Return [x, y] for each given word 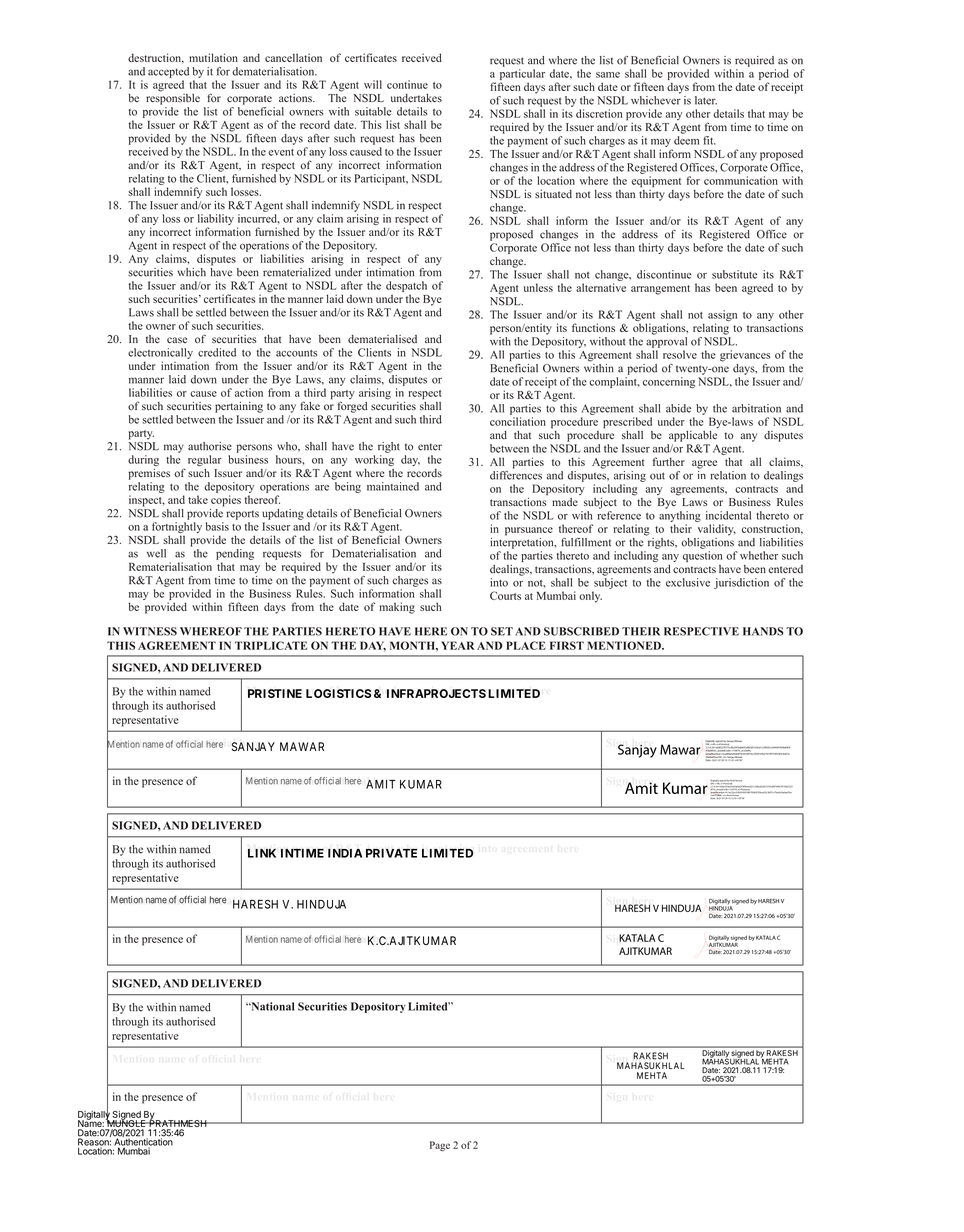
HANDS [763, 631]
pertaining [239, 407]
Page [440, 1146]
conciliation [518, 421]
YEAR [457, 645]
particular [522, 74]
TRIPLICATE [271, 645]
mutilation [213, 57]
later [706, 100]
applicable [693, 436]
